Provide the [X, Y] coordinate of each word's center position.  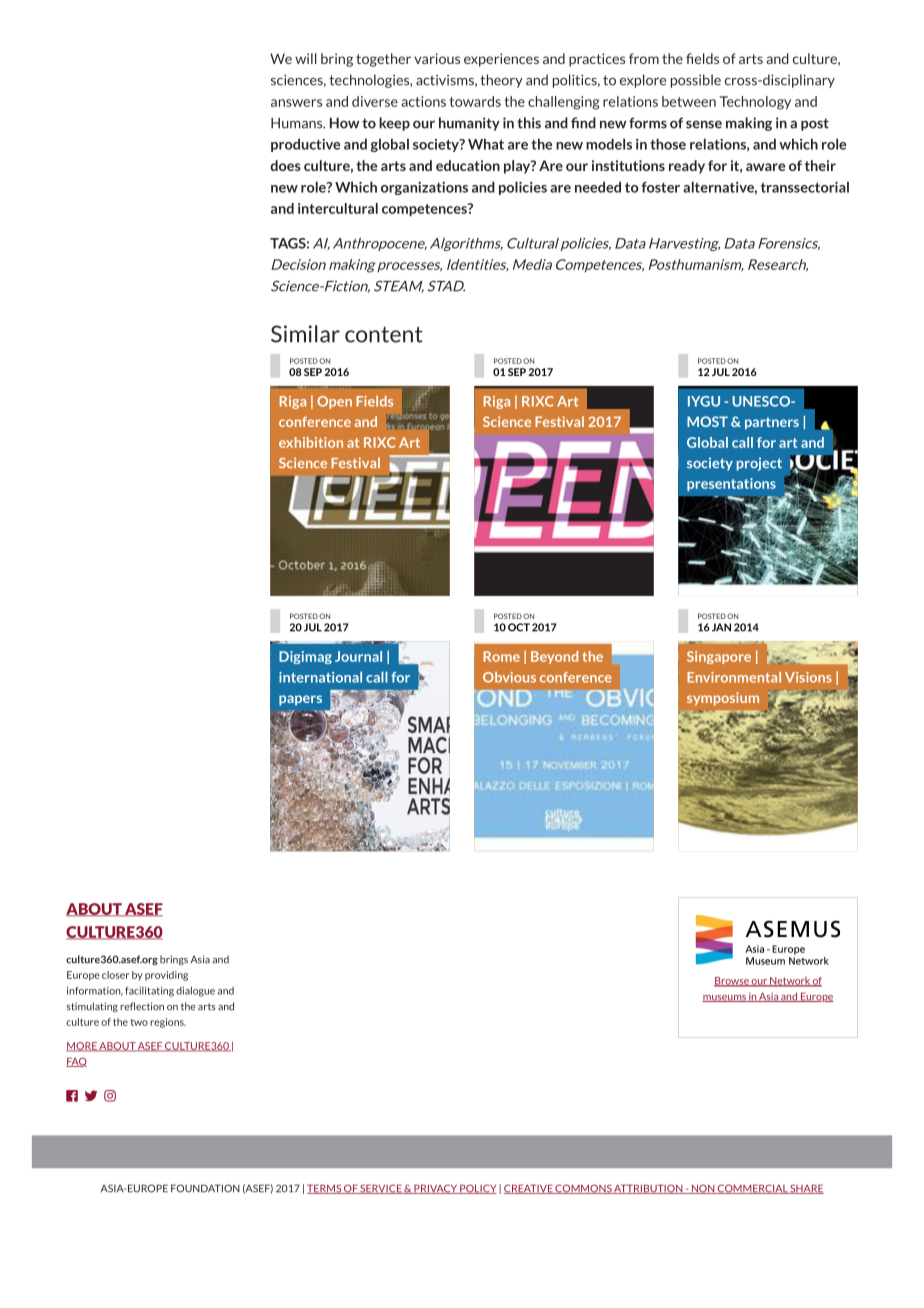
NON [703, 1189]
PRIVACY [435, 1189]
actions [424, 101]
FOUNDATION [205, 1188]
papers [300, 700]
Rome [502, 656]
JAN [721, 627]
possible [696, 81]
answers [296, 103]
